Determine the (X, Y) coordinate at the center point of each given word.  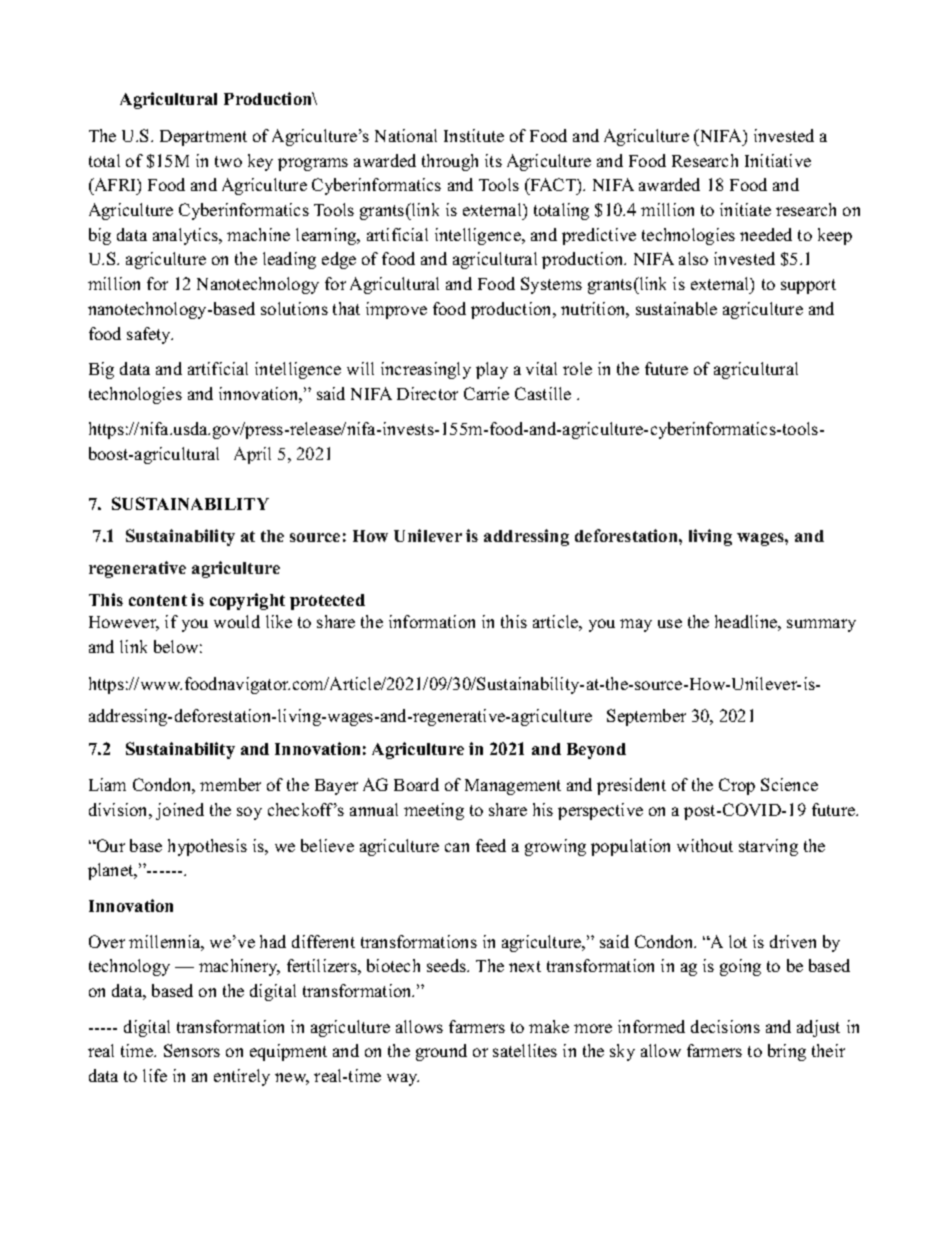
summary (821, 625)
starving (768, 847)
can (457, 847)
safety (150, 335)
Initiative (778, 160)
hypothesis (207, 847)
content (158, 600)
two (228, 161)
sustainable (676, 308)
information (432, 621)
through (450, 162)
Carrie (486, 393)
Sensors (192, 1050)
